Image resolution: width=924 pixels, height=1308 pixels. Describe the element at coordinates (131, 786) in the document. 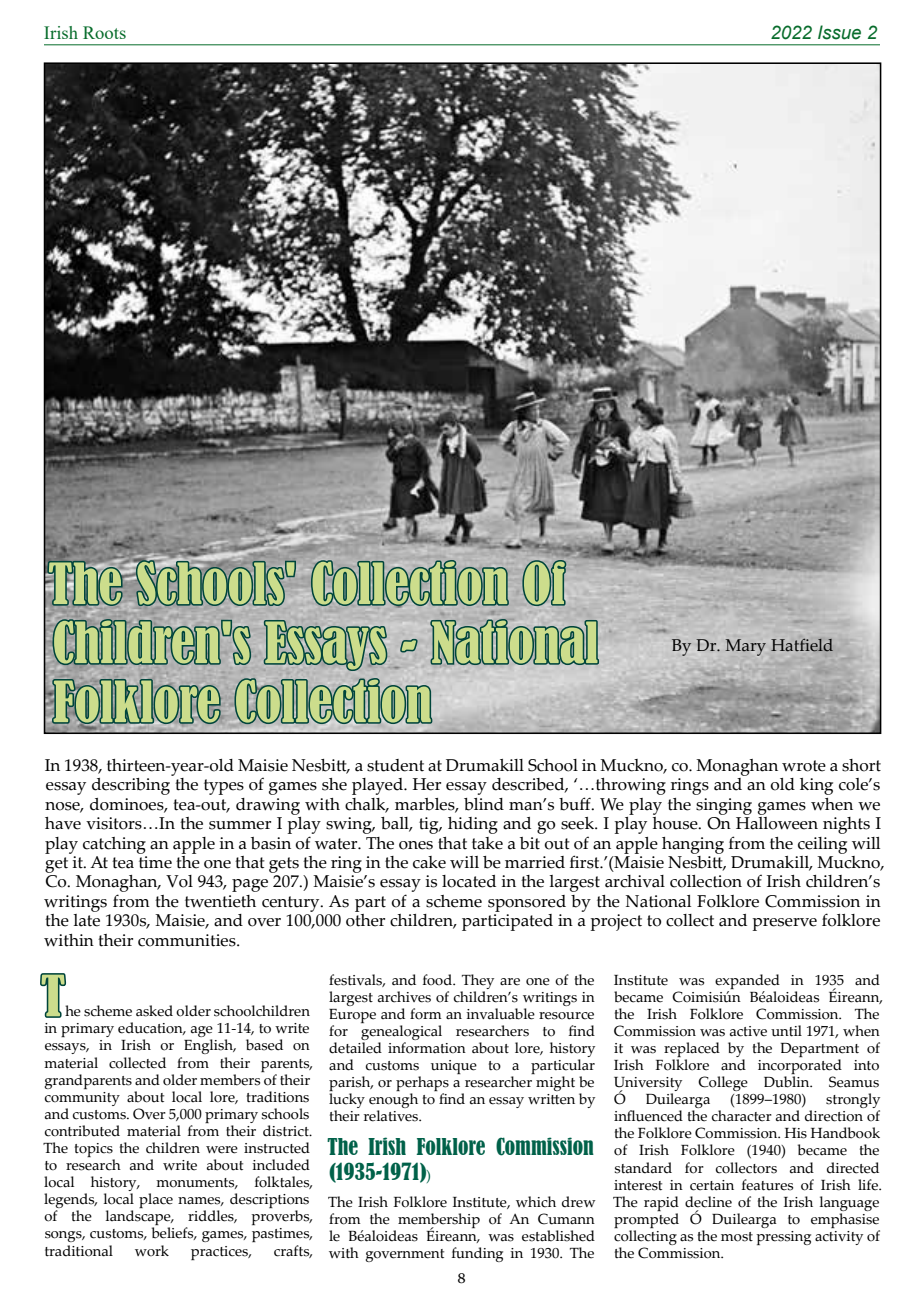

I see `describing` at that location.
